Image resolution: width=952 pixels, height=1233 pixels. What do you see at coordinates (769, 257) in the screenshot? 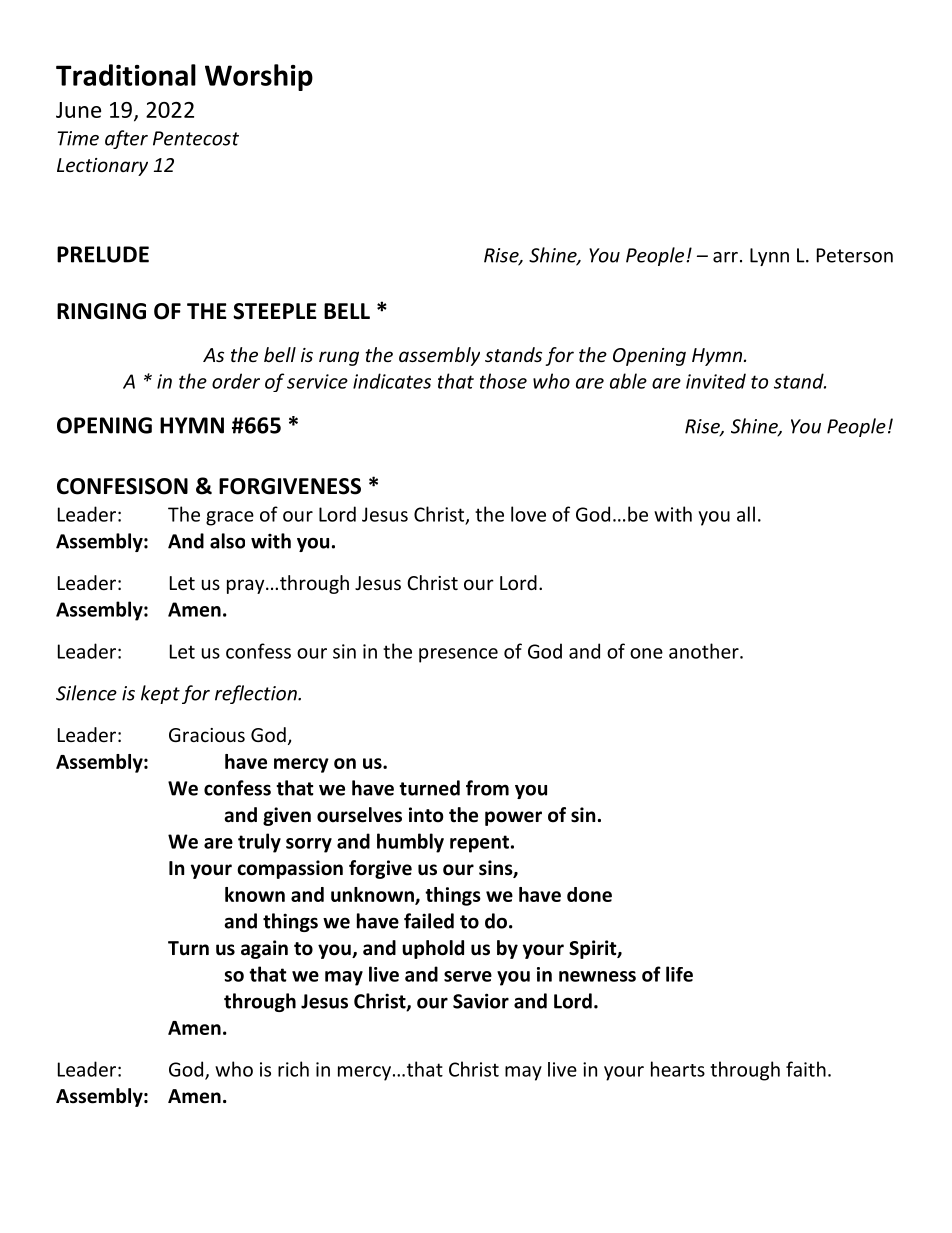
I see `Lynn` at bounding box center [769, 257].
